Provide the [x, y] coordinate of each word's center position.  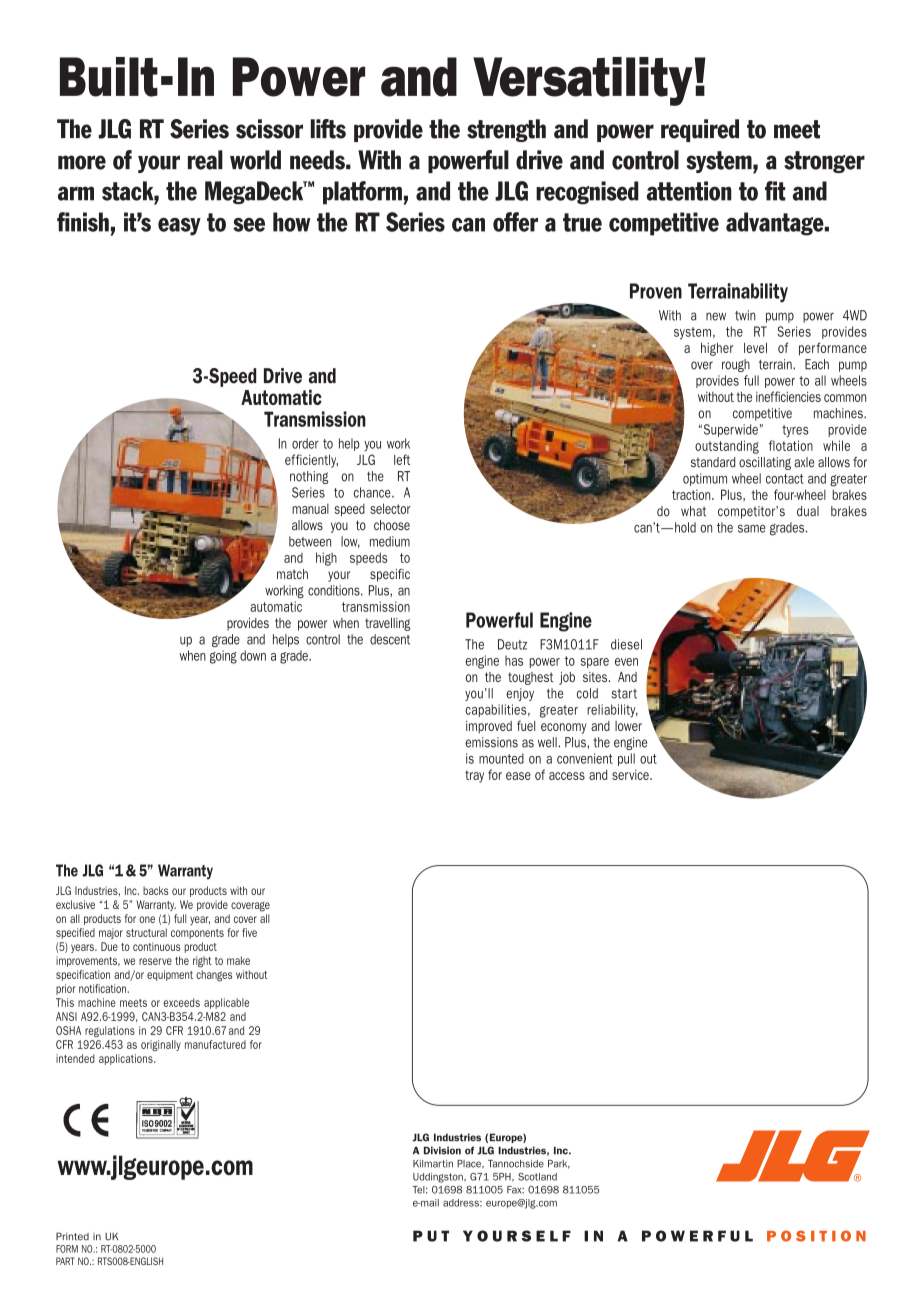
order [305, 443]
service [631, 775]
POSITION [816, 1236]
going [223, 657]
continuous [156, 946]
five [249, 932]
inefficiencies [788, 396]
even [626, 662]
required [700, 130]
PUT [431, 1236]
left [402, 459]
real [205, 160]
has [514, 660]
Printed [72, 1236]
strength [506, 130]
